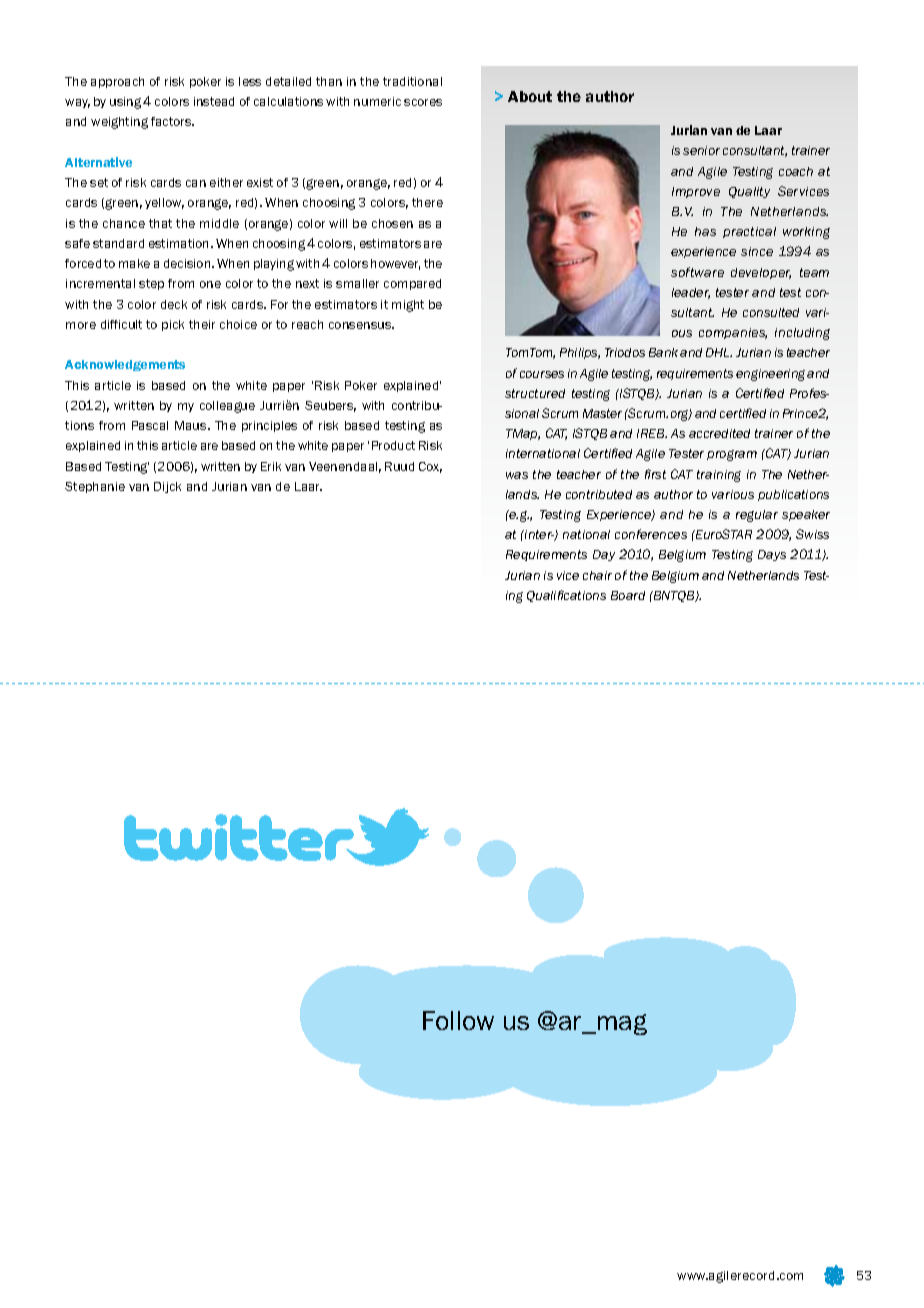 The width and height of the screenshot is (924, 1308). Describe the element at coordinates (772, 555) in the screenshot. I see `Days` at that location.
